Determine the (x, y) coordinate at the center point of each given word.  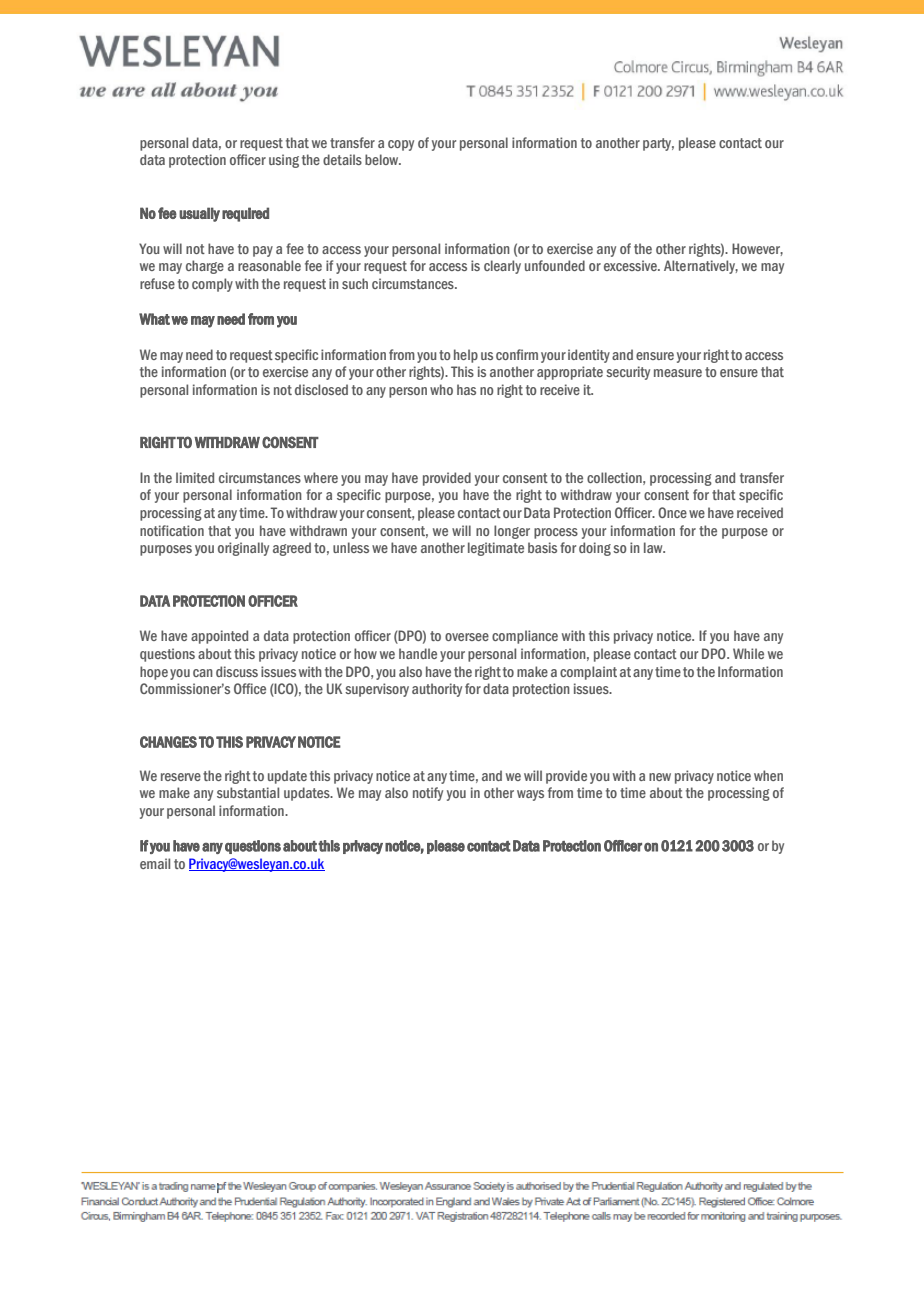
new (660, 777)
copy (401, 145)
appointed (219, 637)
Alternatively (701, 267)
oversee (467, 637)
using (284, 161)
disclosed (321, 389)
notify (428, 794)
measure (678, 373)
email (155, 863)
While (748, 653)
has (466, 389)
